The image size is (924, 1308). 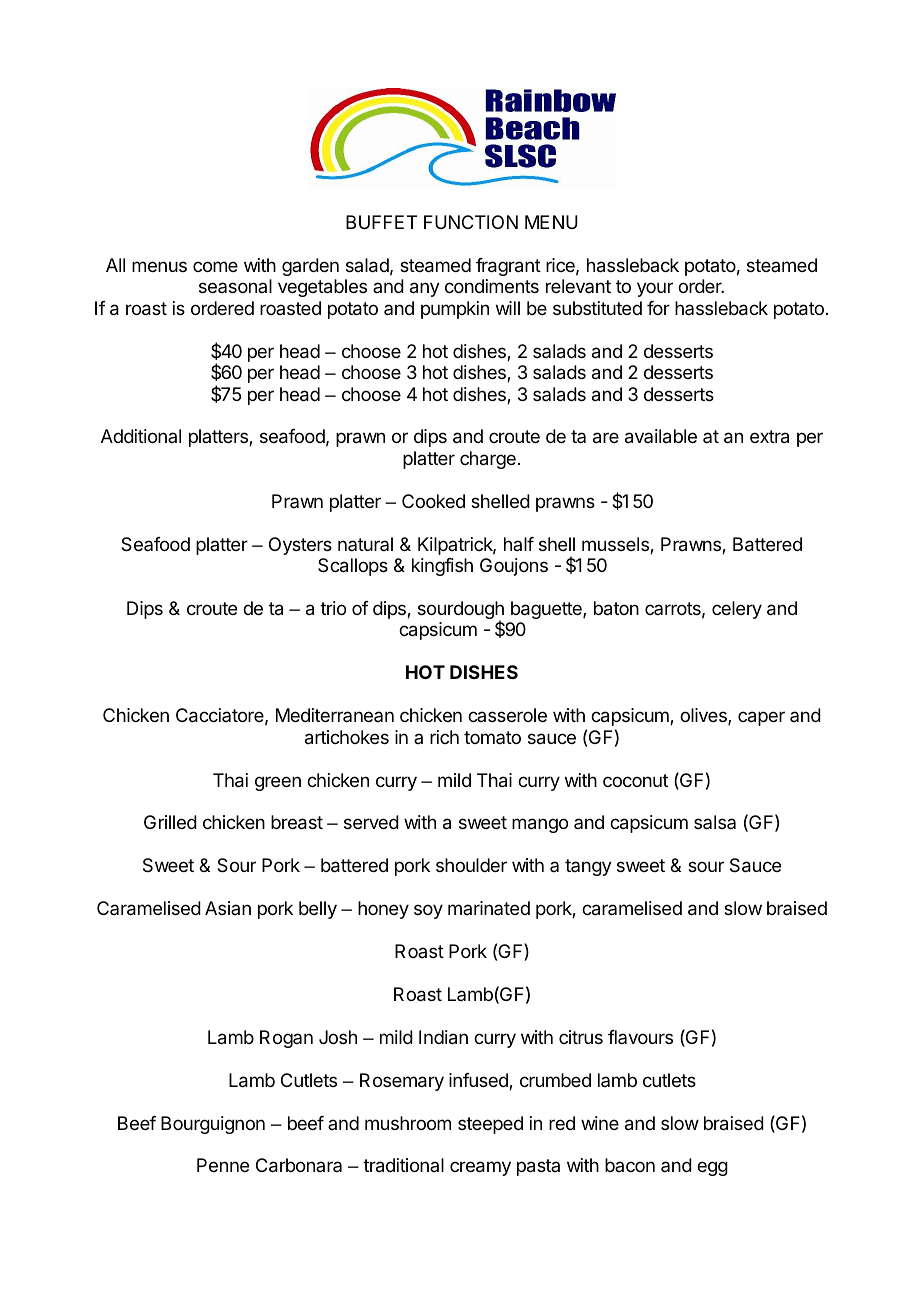 What do you see at coordinates (471, 222) in the document?
I see `FUNCTION` at bounding box center [471, 222].
